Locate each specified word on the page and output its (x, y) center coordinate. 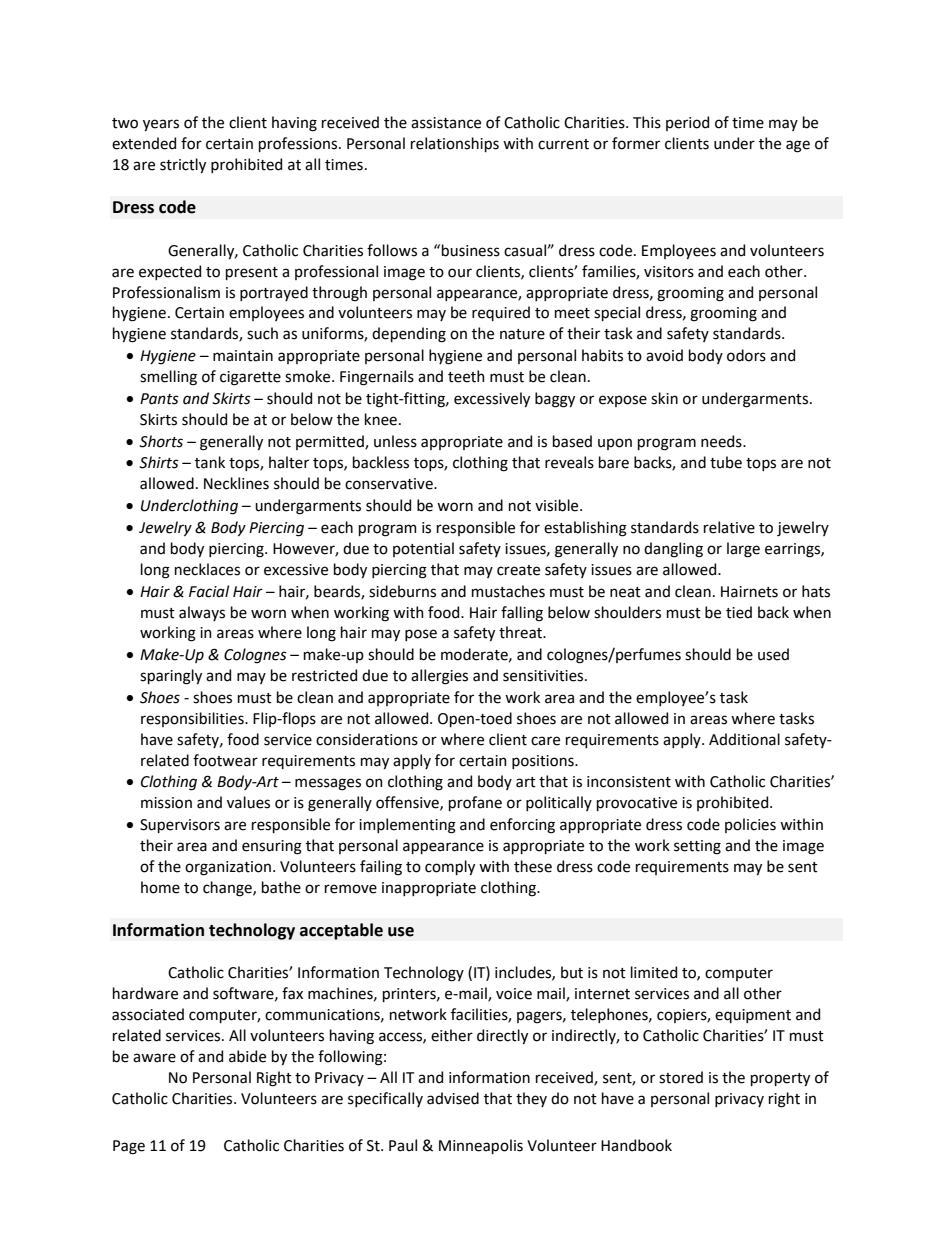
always (202, 613)
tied (739, 612)
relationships (455, 144)
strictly (183, 165)
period (687, 123)
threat (522, 632)
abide (247, 1056)
